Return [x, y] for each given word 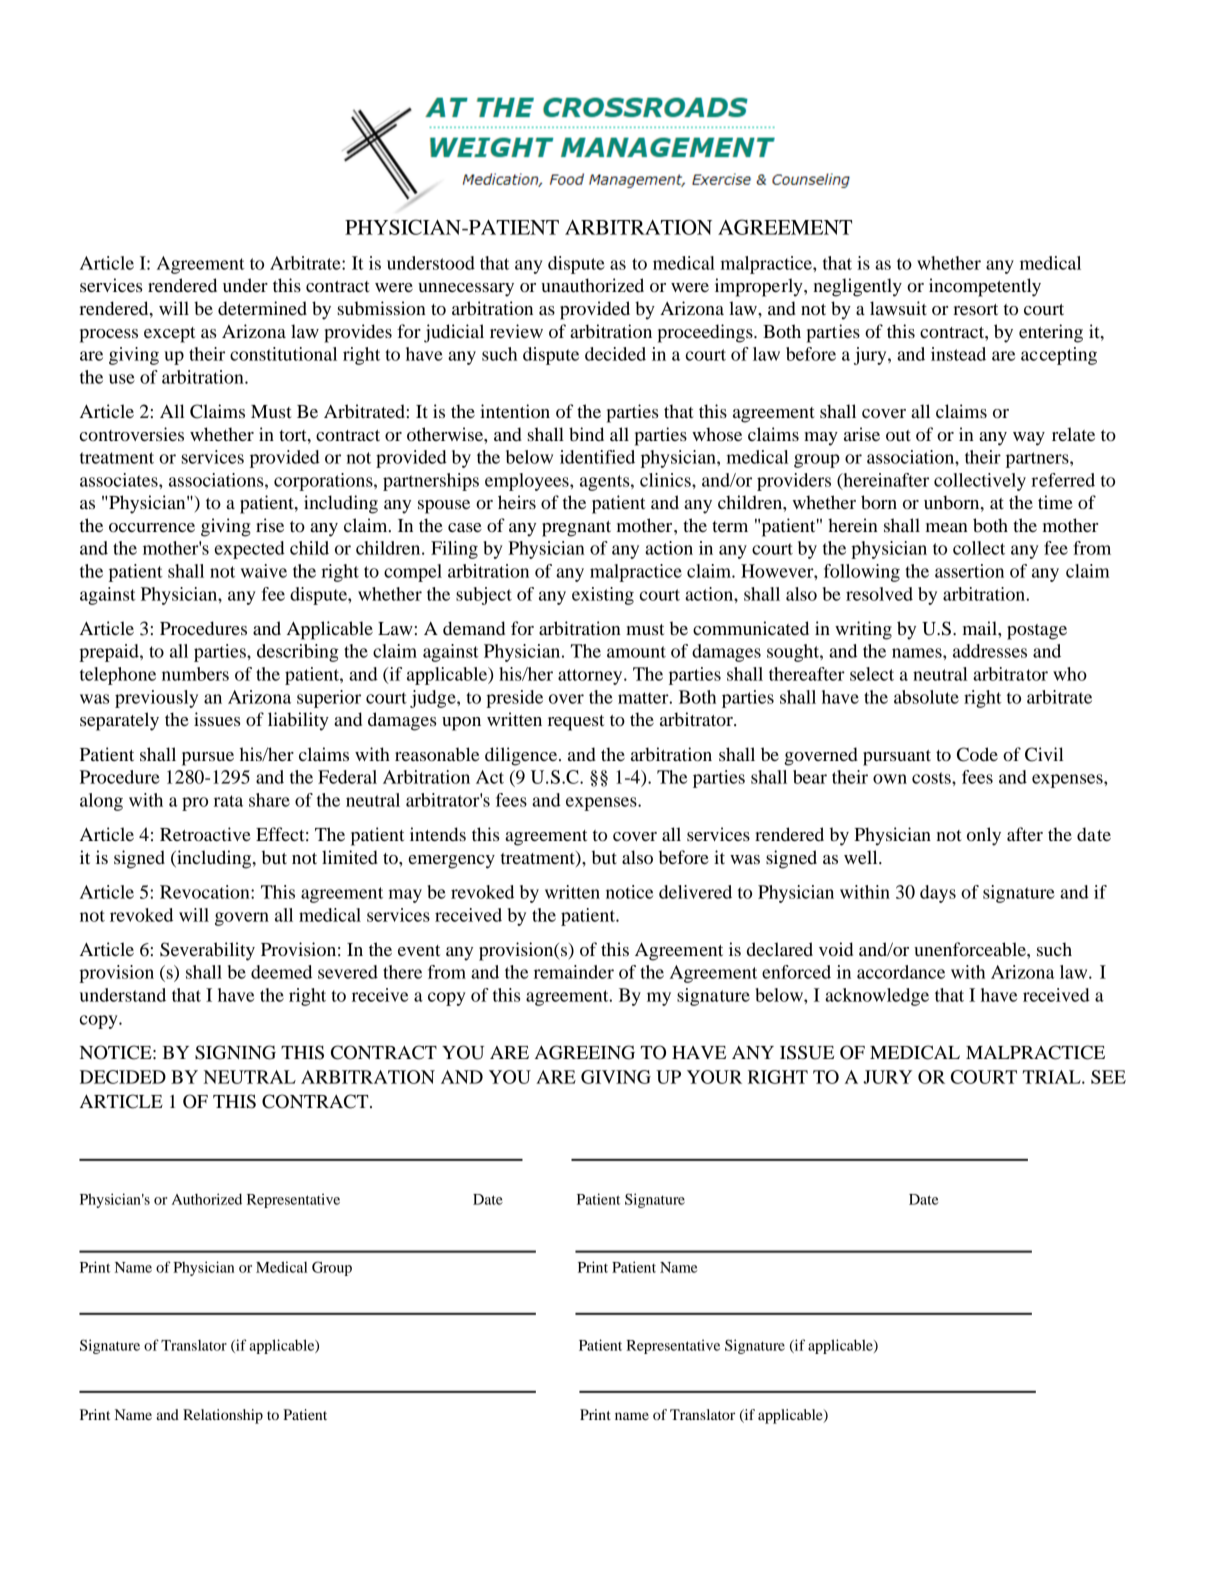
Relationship [223, 1416]
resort [975, 309]
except [169, 335]
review [516, 331]
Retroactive [205, 834]
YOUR [714, 1077]
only [984, 836]
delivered [695, 892]
